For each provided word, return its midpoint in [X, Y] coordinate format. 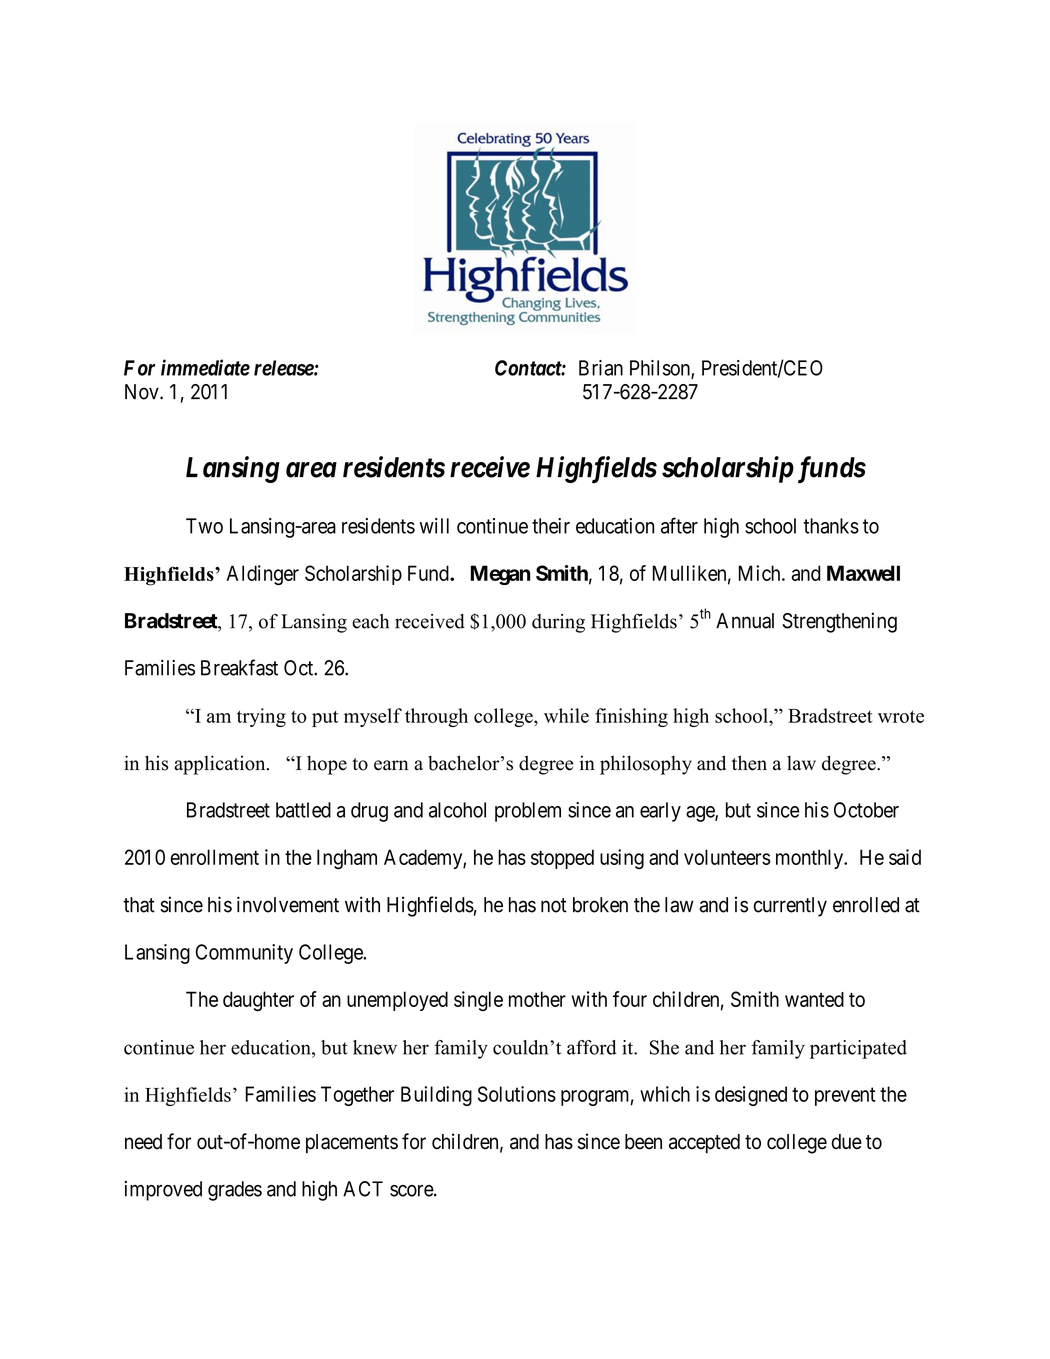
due [846, 1142]
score [412, 1191]
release [284, 368]
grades [235, 1191]
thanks [831, 526]
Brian [601, 368]
